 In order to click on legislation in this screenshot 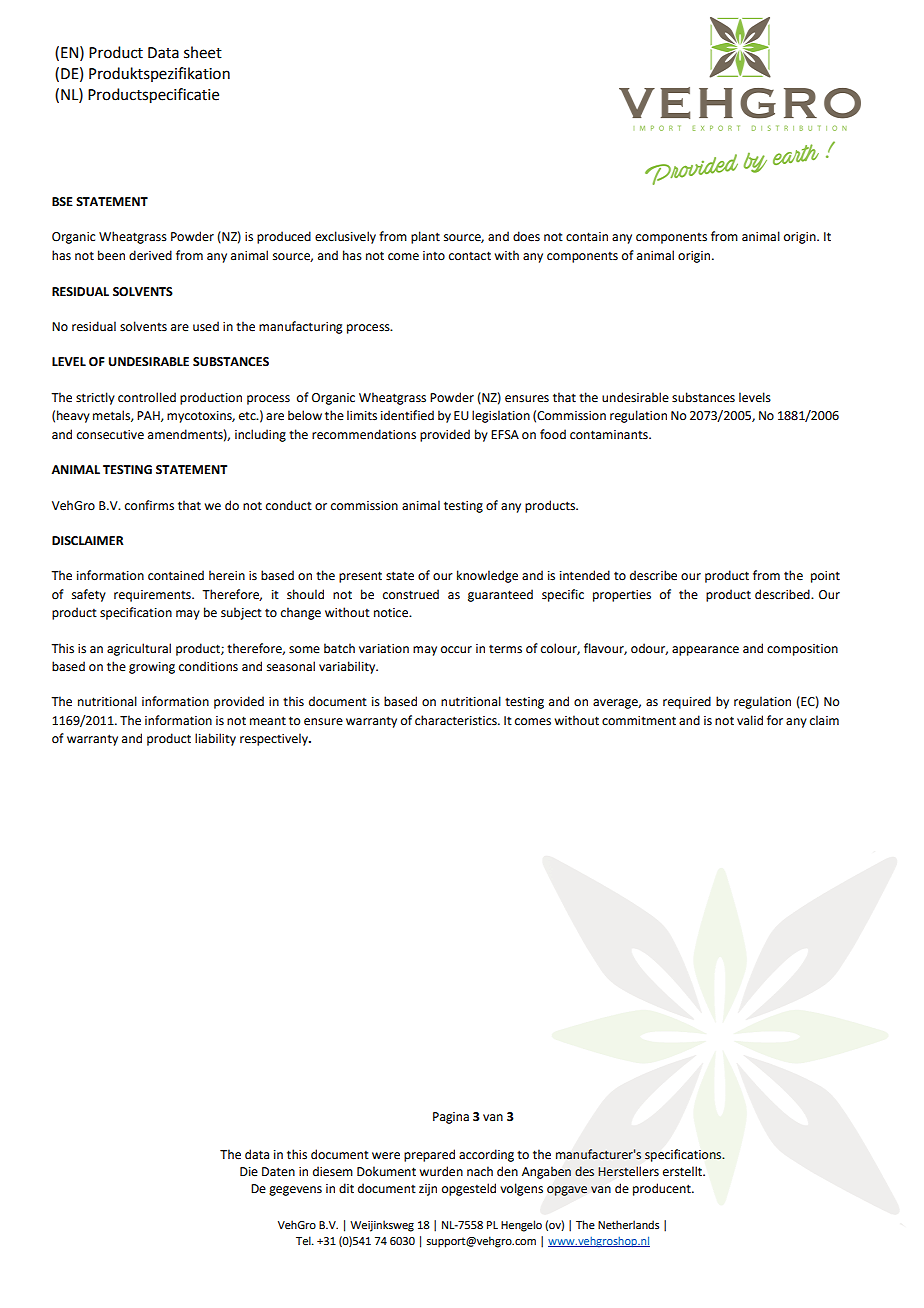, I will do `click(501, 416)`.
